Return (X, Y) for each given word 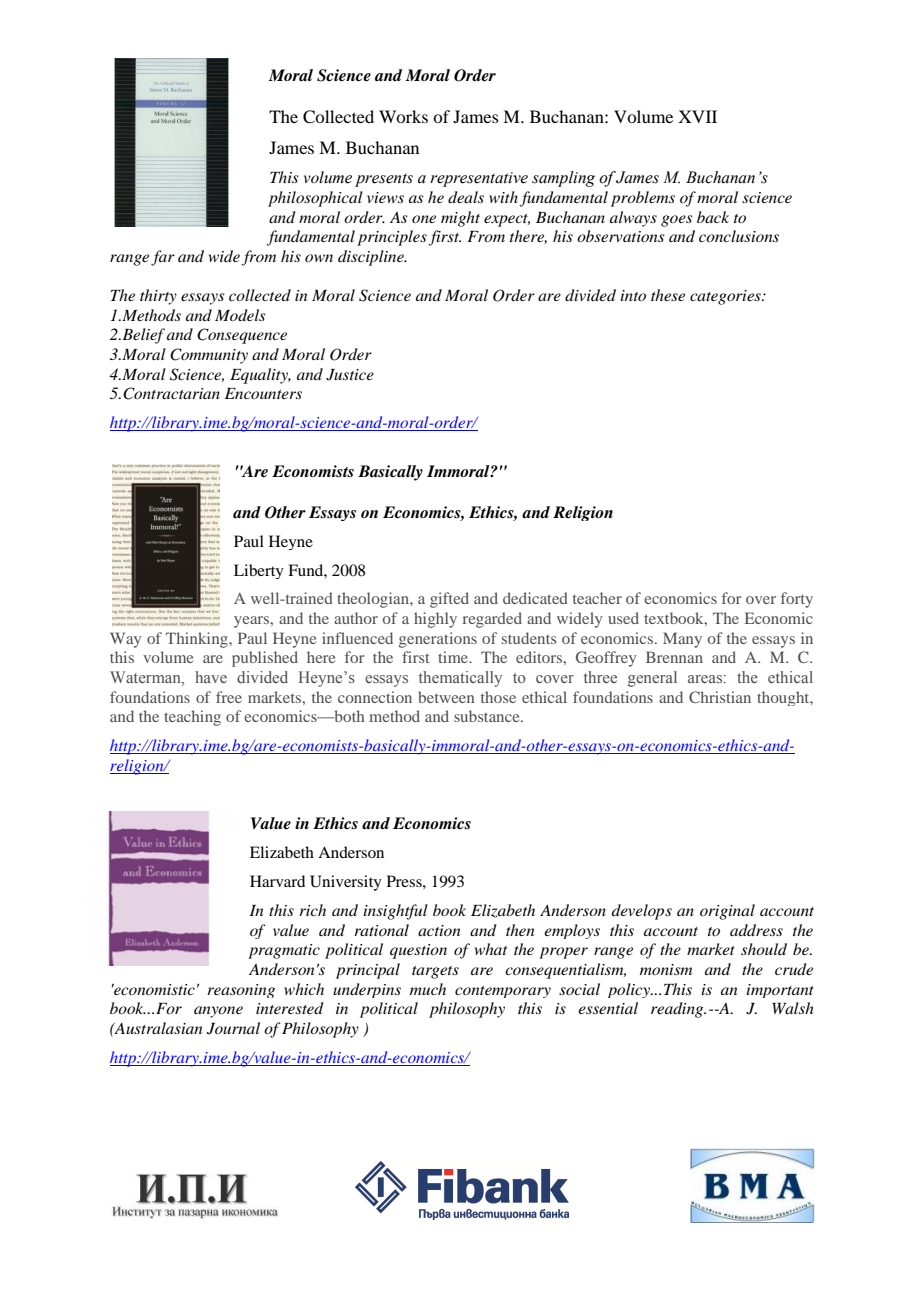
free (229, 697)
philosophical (315, 199)
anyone (218, 1012)
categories (726, 297)
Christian (720, 697)
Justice (350, 375)
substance (488, 716)
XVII (697, 116)
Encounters (263, 393)
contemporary (503, 992)
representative (479, 179)
